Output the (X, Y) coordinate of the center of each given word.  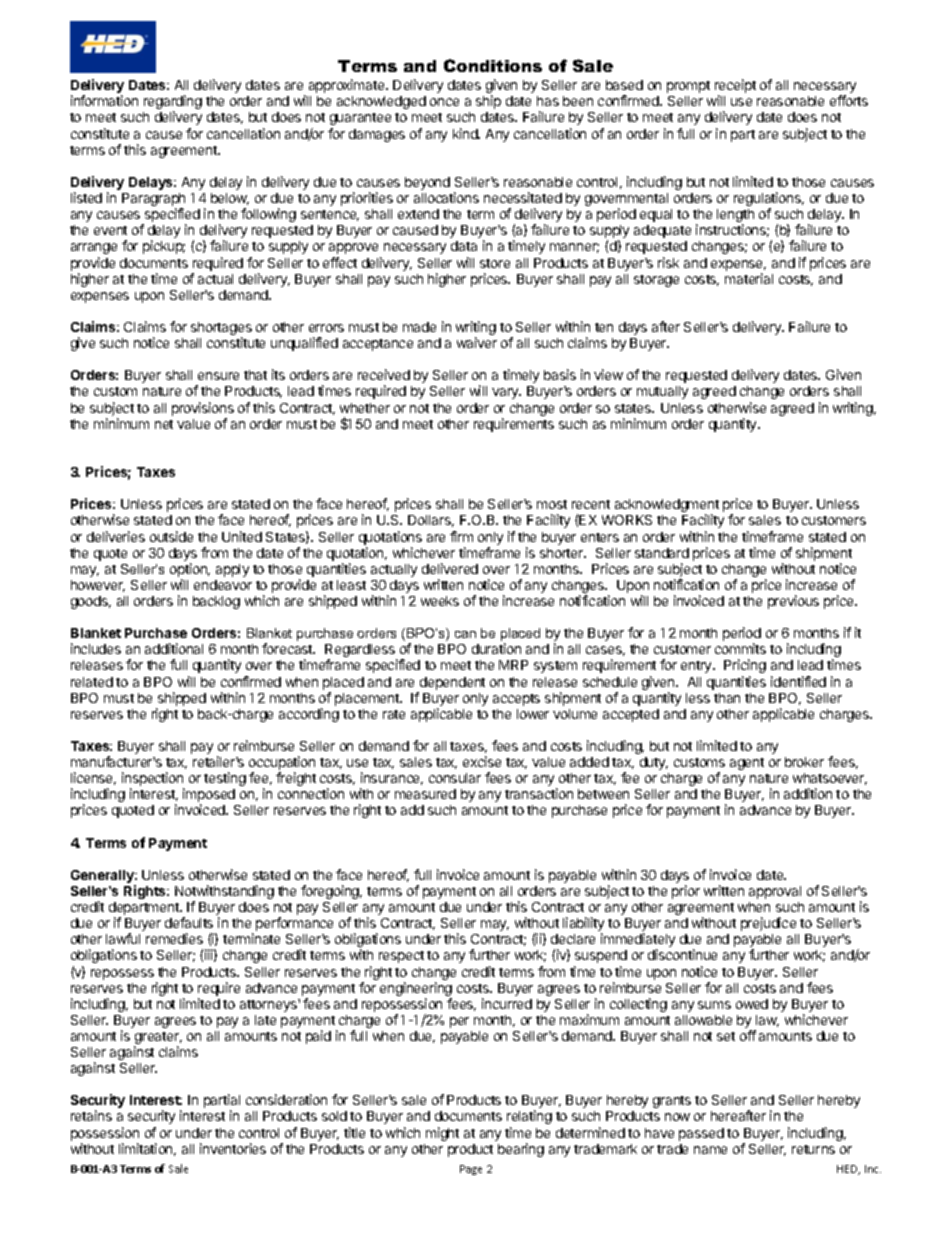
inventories (233, 1148)
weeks (440, 601)
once (444, 102)
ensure (218, 376)
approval (775, 892)
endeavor (223, 585)
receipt (735, 87)
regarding (173, 103)
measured (425, 794)
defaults (189, 922)
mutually (662, 392)
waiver (477, 342)
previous (793, 602)
